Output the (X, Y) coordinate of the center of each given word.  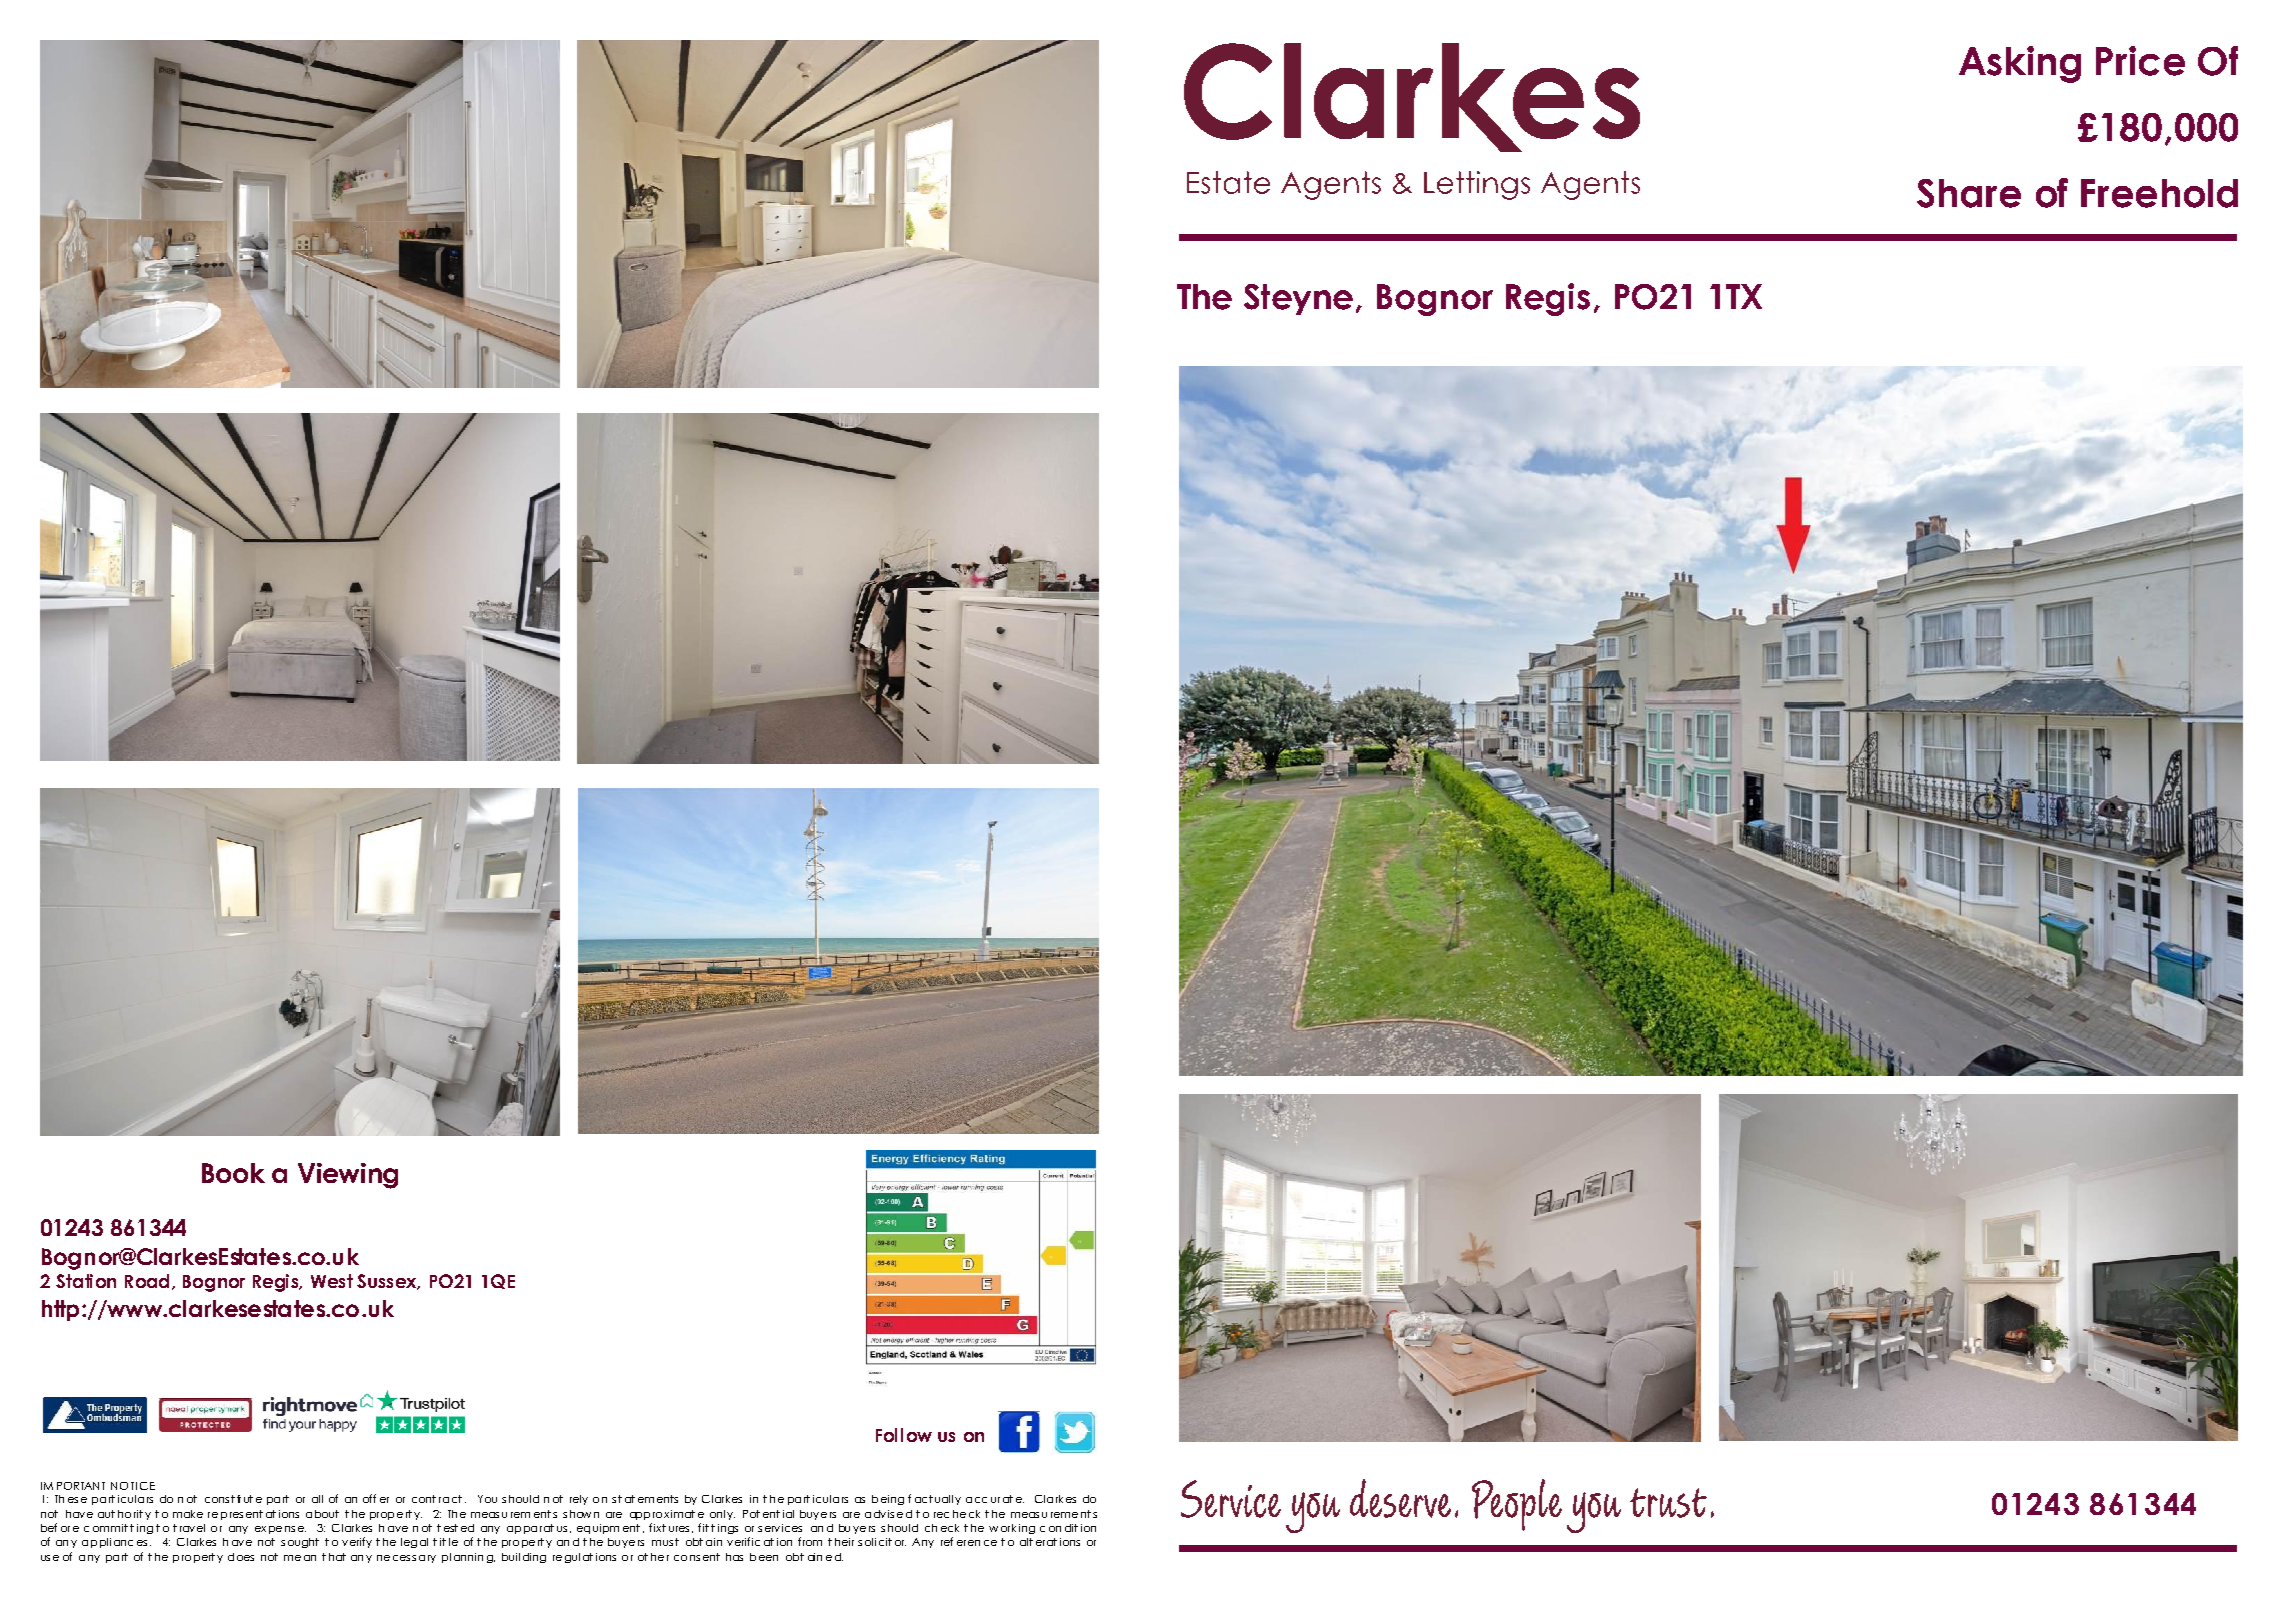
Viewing (348, 1176)
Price (2140, 61)
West (332, 1281)
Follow (904, 1435)
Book (233, 1173)
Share (1969, 193)
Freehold (2159, 193)
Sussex (388, 1282)
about (322, 1514)
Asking (2020, 64)
